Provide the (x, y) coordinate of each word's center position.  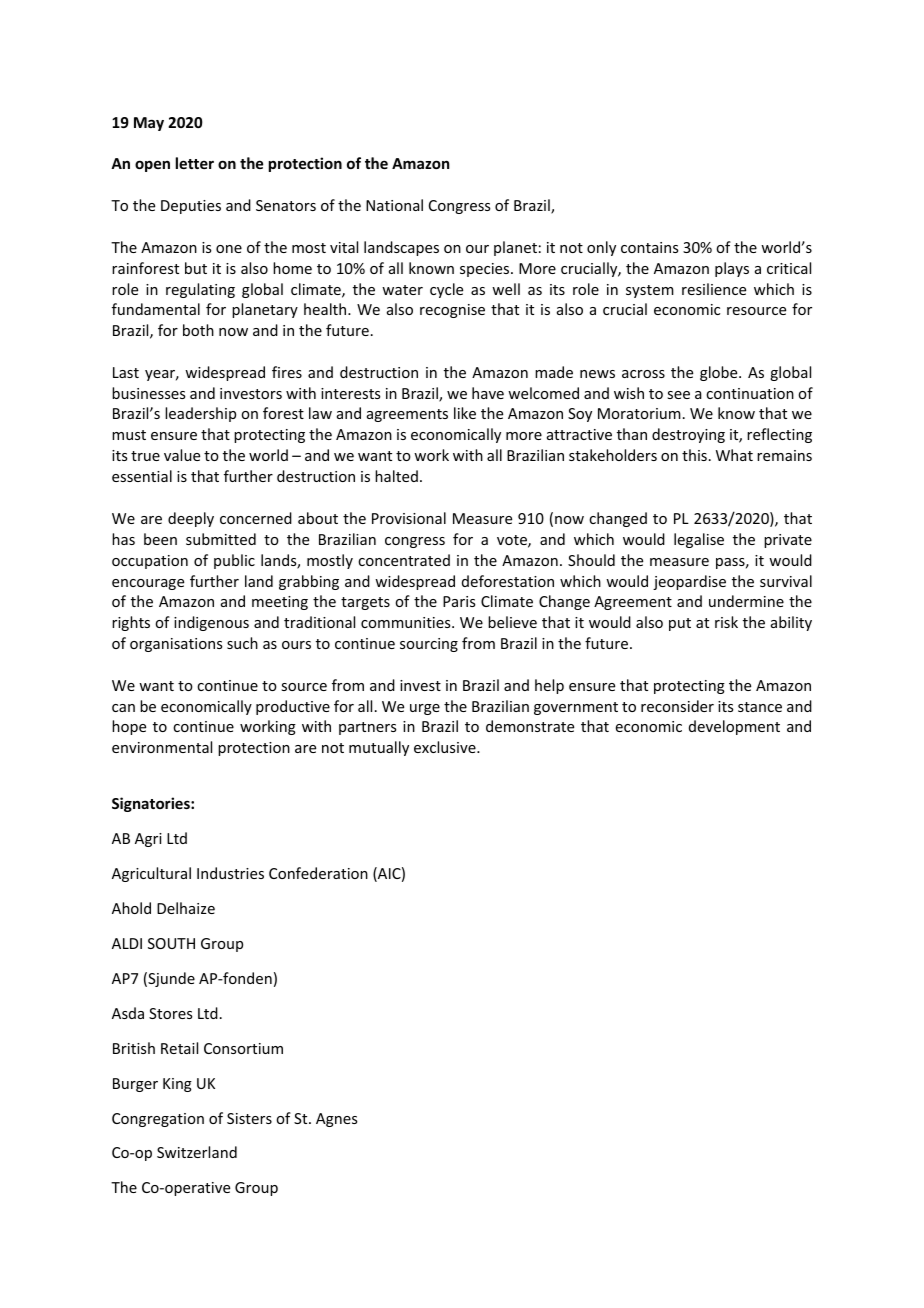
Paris (459, 601)
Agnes (336, 1120)
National (394, 205)
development (734, 727)
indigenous (211, 623)
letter (195, 163)
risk (726, 622)
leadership (200, 414)
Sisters (249, 1118)
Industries (230, 873)
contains (649, 247)
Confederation (318, 873)
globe (720, 373)
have (488, 393)
